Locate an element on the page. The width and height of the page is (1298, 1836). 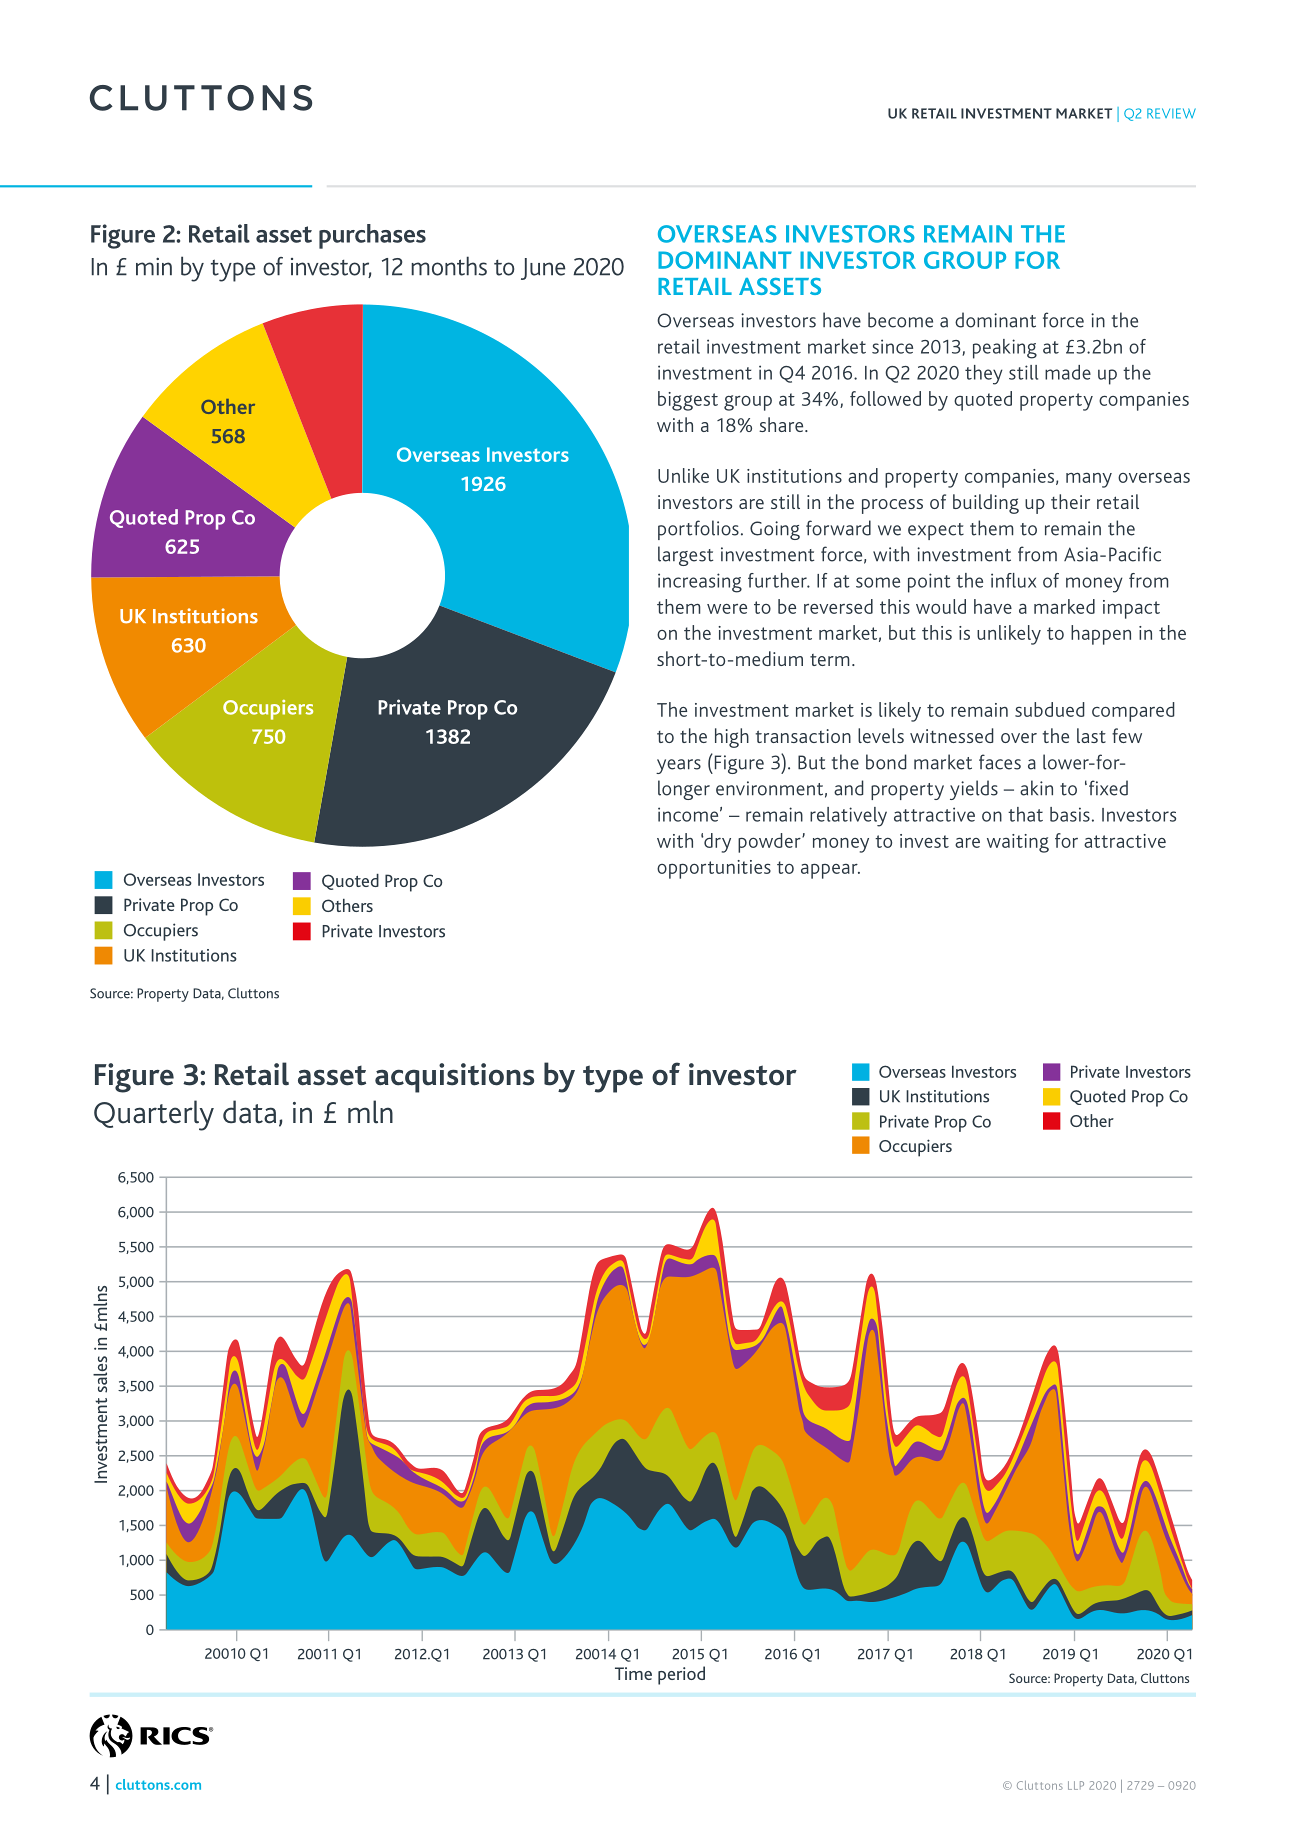
Quarterly is located at coordinates (154, 1115).
